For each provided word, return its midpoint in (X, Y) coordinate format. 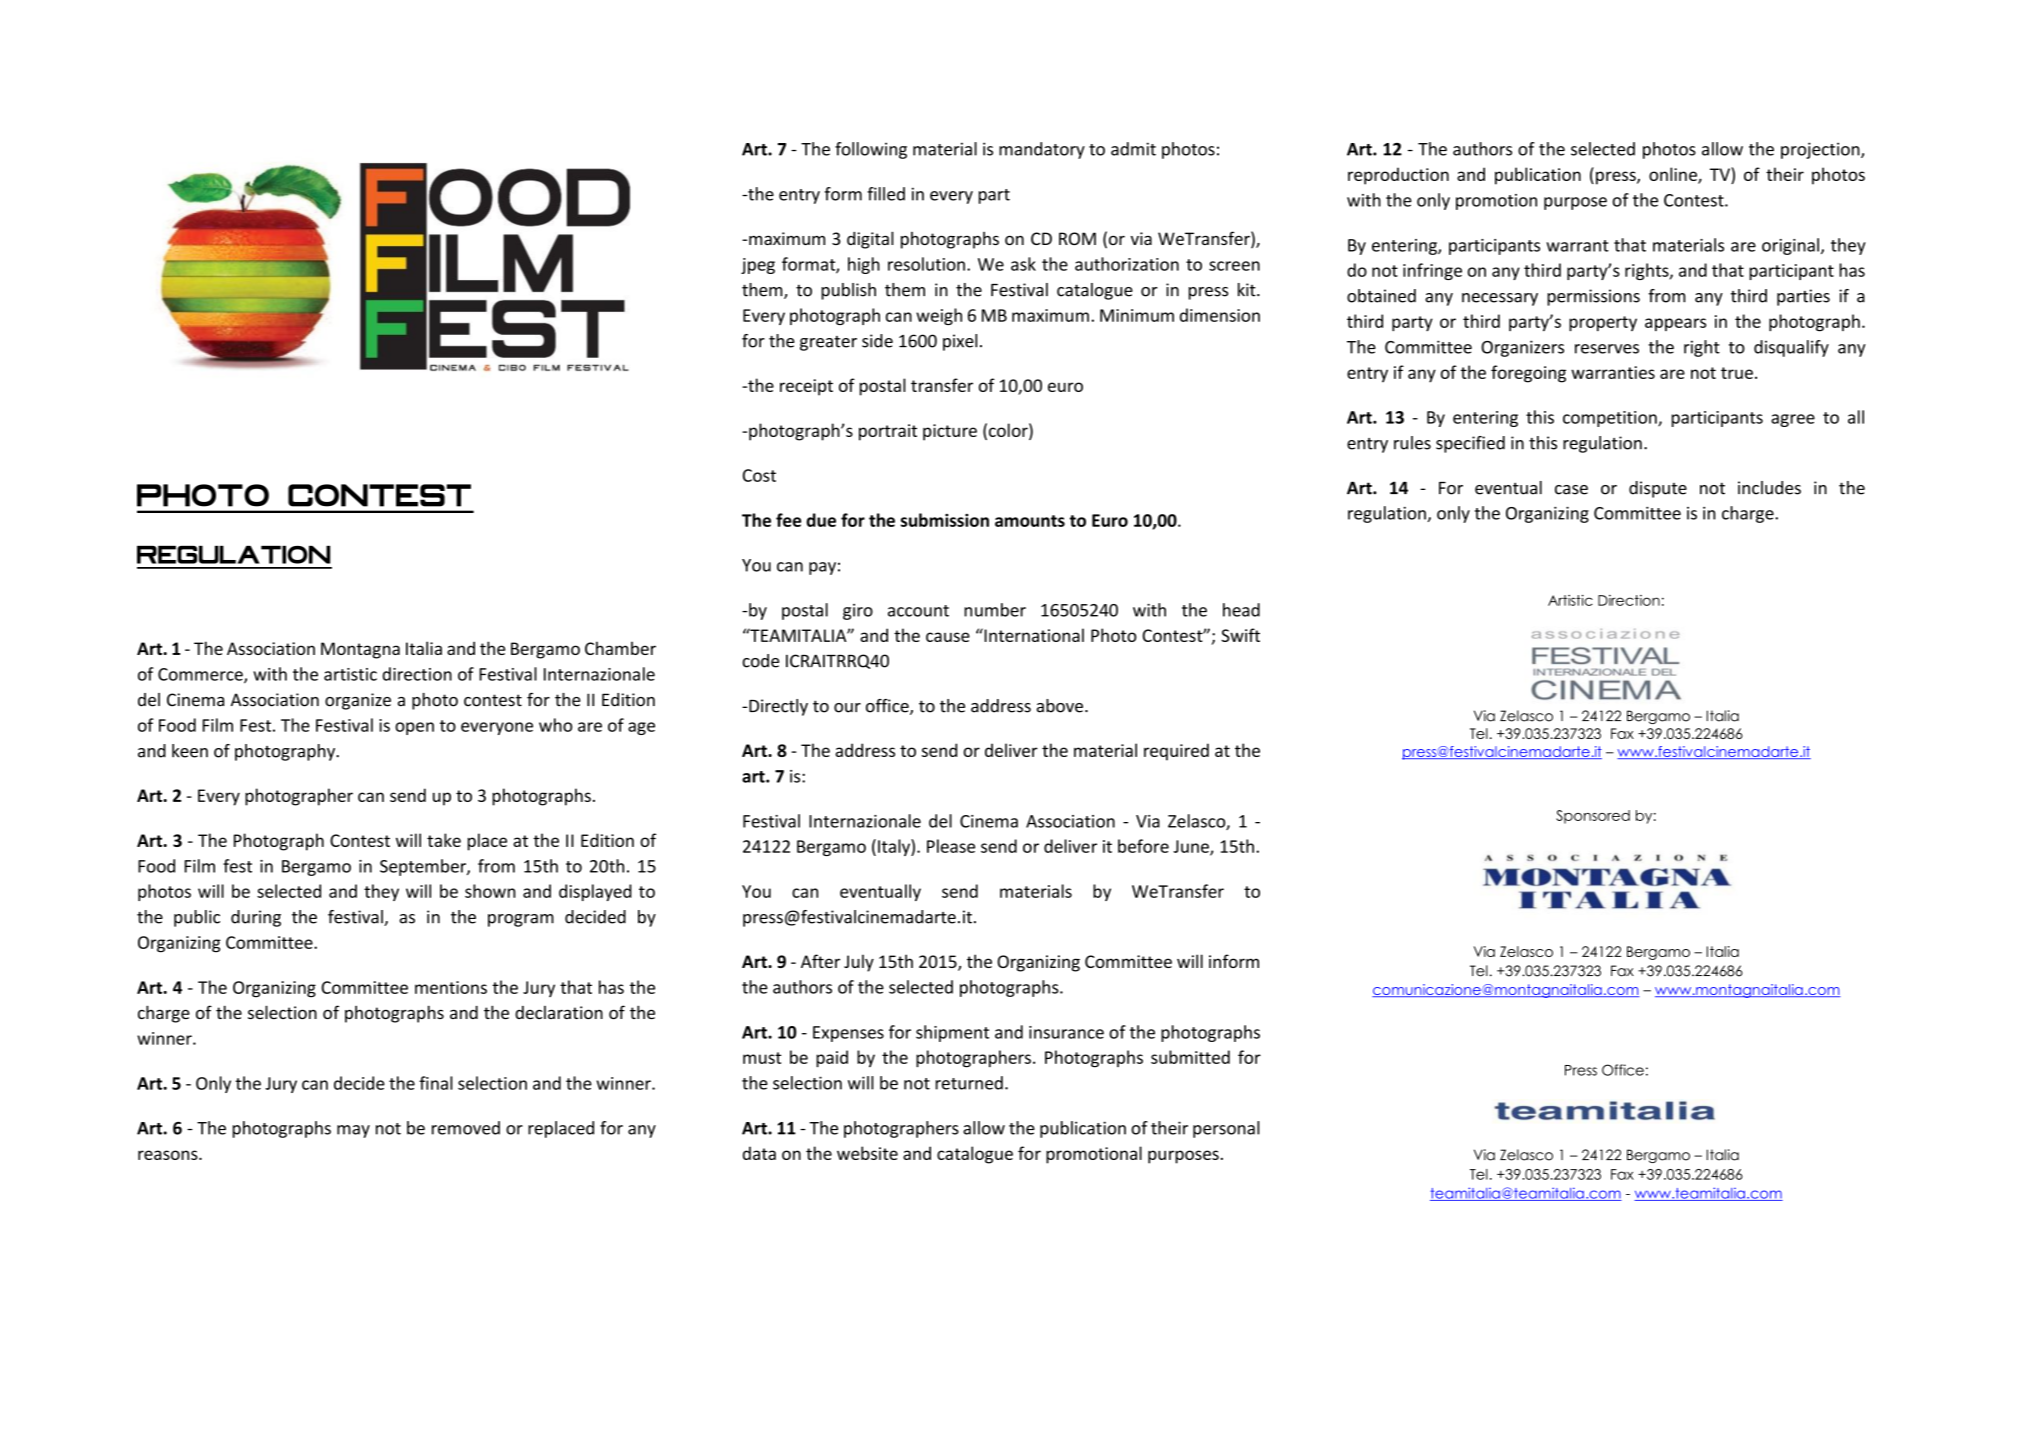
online (1674, 175)
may (353, 1131)
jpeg (758, 266)
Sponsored (1593, 817)
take (444, 840)
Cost (759, 475)
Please (951, 846)
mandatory (1042, 150)
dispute (1658, 489)
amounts (1030, 521)
